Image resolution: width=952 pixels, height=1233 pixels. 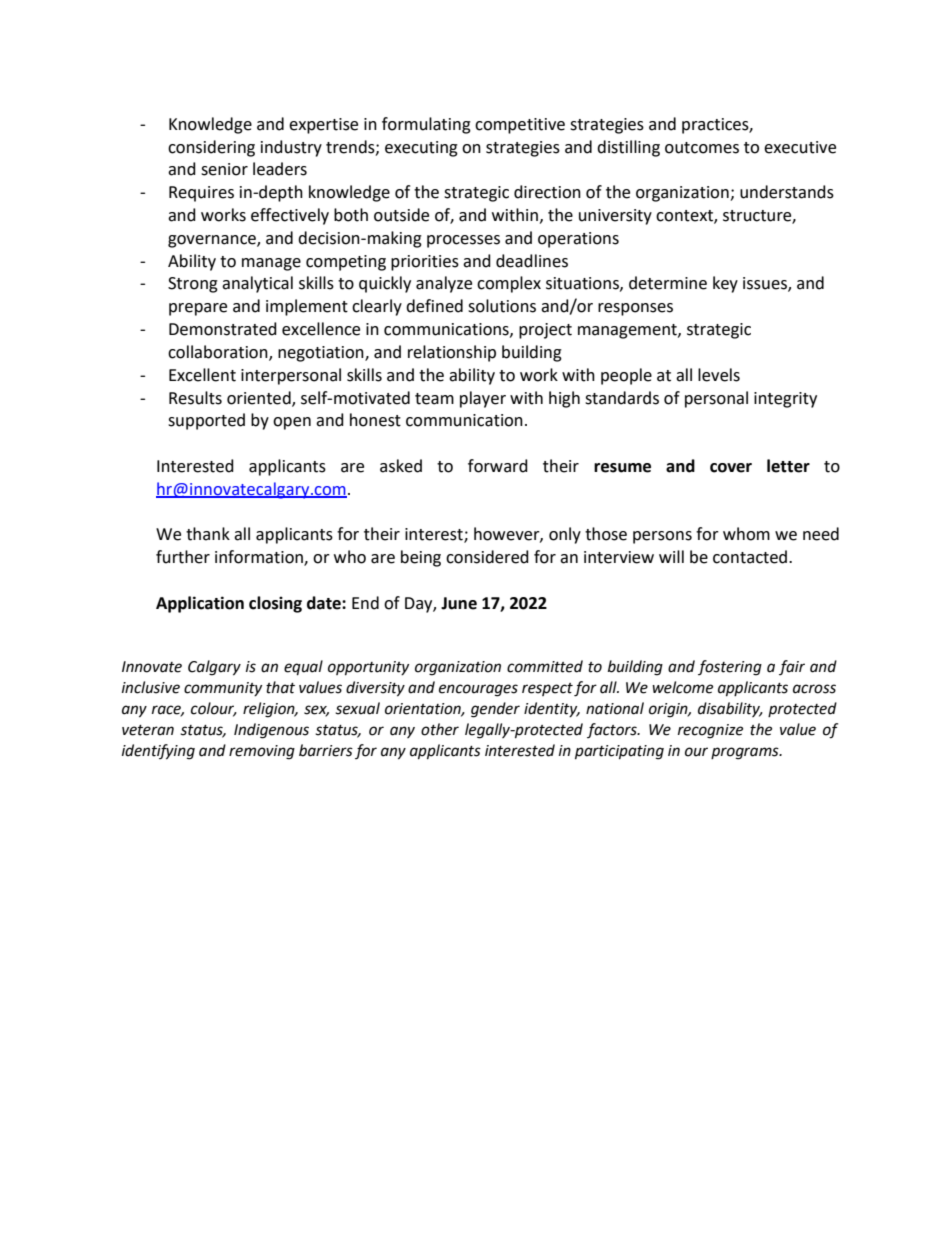 I want to click on forward, so click(x=498, y=466).
